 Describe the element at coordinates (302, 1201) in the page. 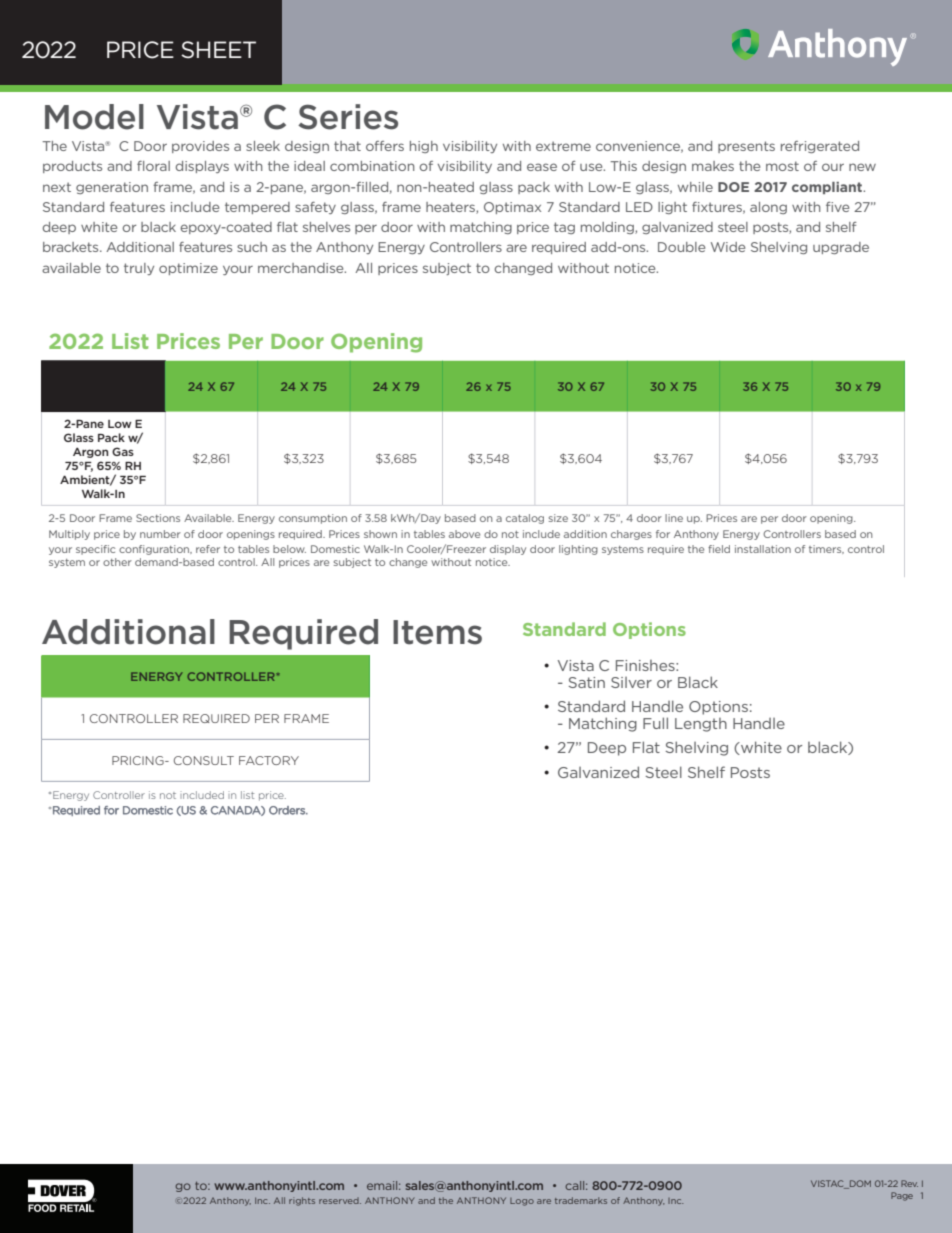

I see `rights` at that location.
